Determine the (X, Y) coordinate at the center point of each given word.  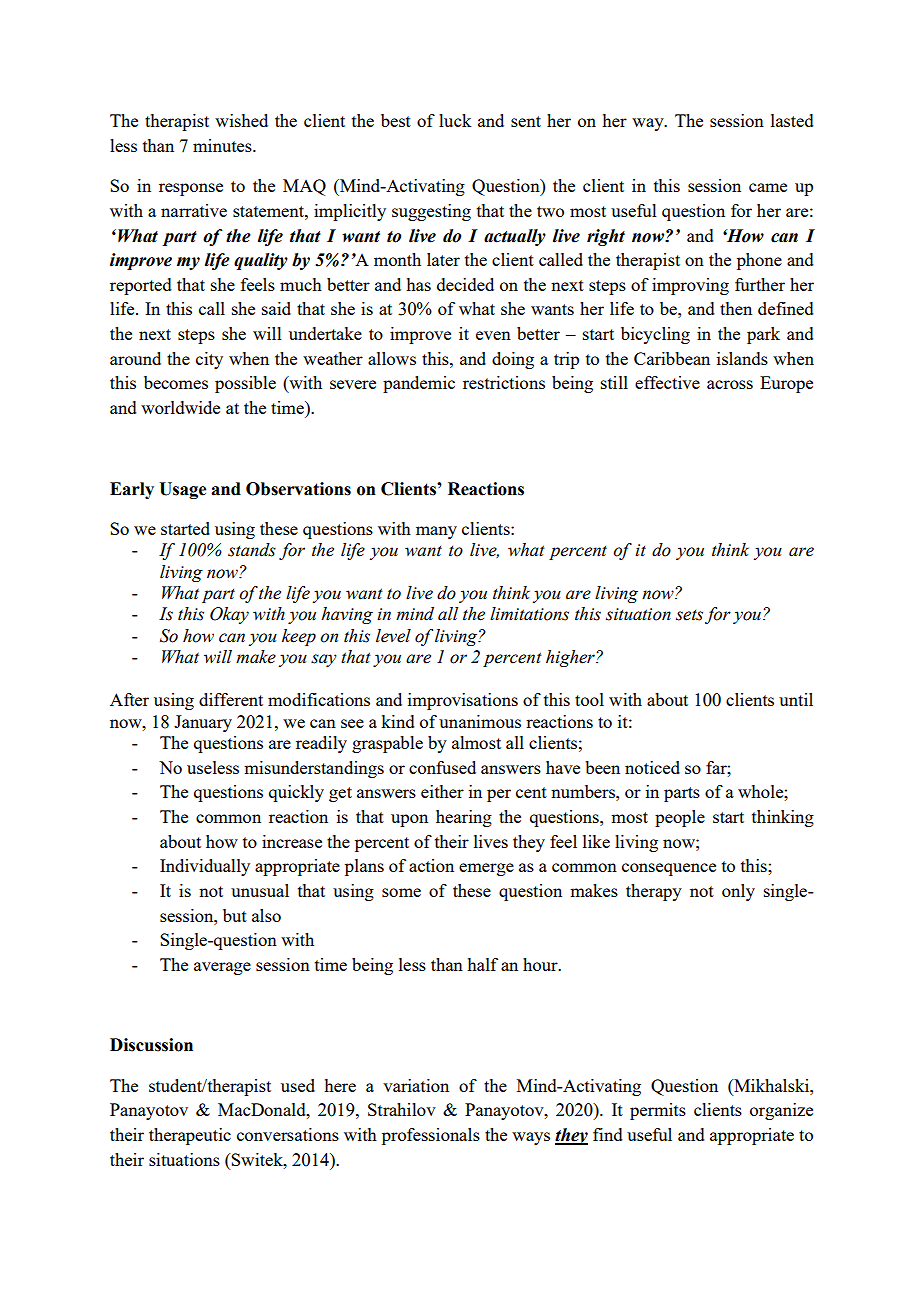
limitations (529, 614)
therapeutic (190, 1136)
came (768, 187)
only (738, 892)
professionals (431, 1136)
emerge (486, 869)
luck (455, 120)
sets (689, 615)
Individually (205, 867)
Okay (229, 615)
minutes (223, 145)
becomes (176, 382)
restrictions (504, 382)
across (730, 384)
